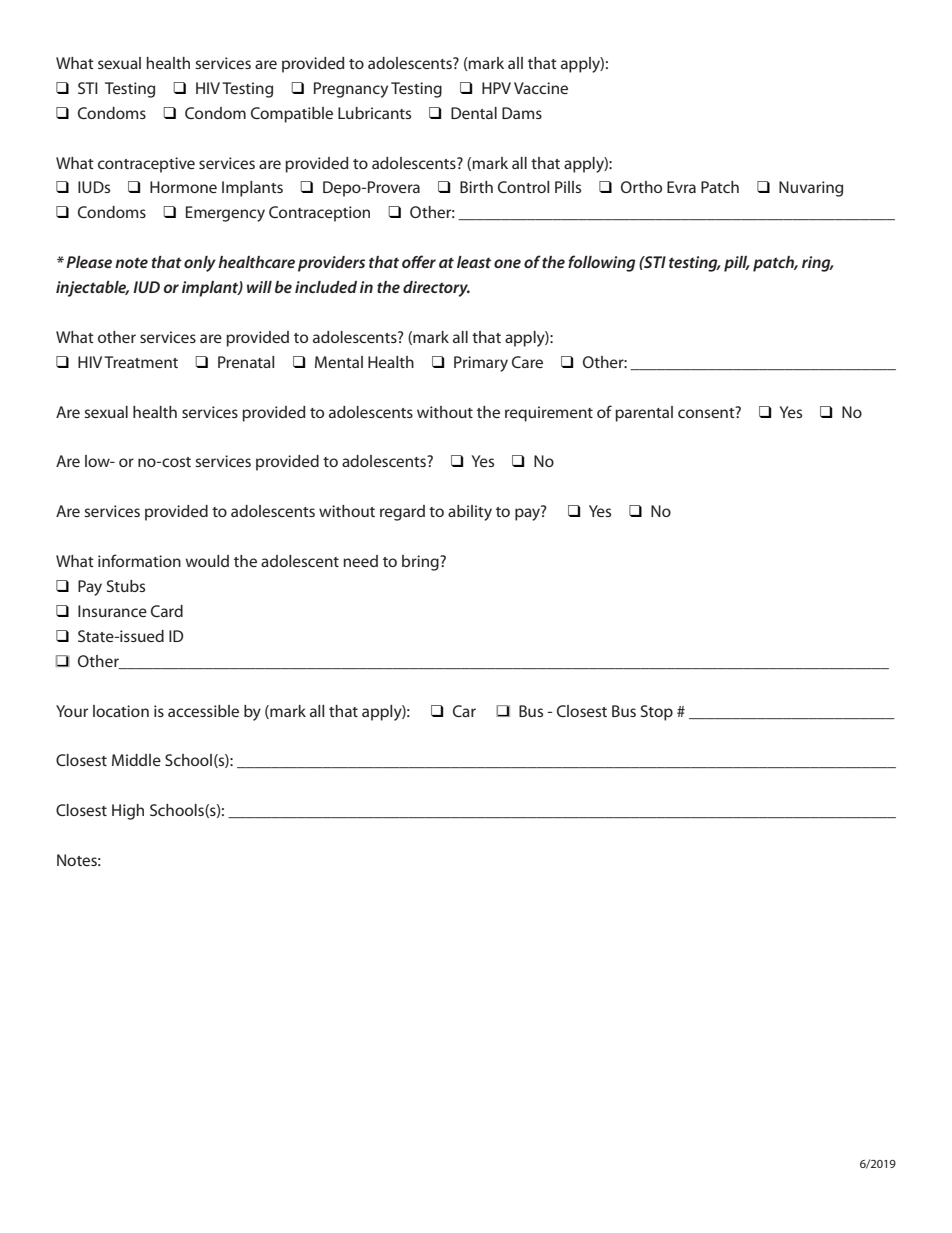  I want to click on Lubricants, so click(374, 113).
